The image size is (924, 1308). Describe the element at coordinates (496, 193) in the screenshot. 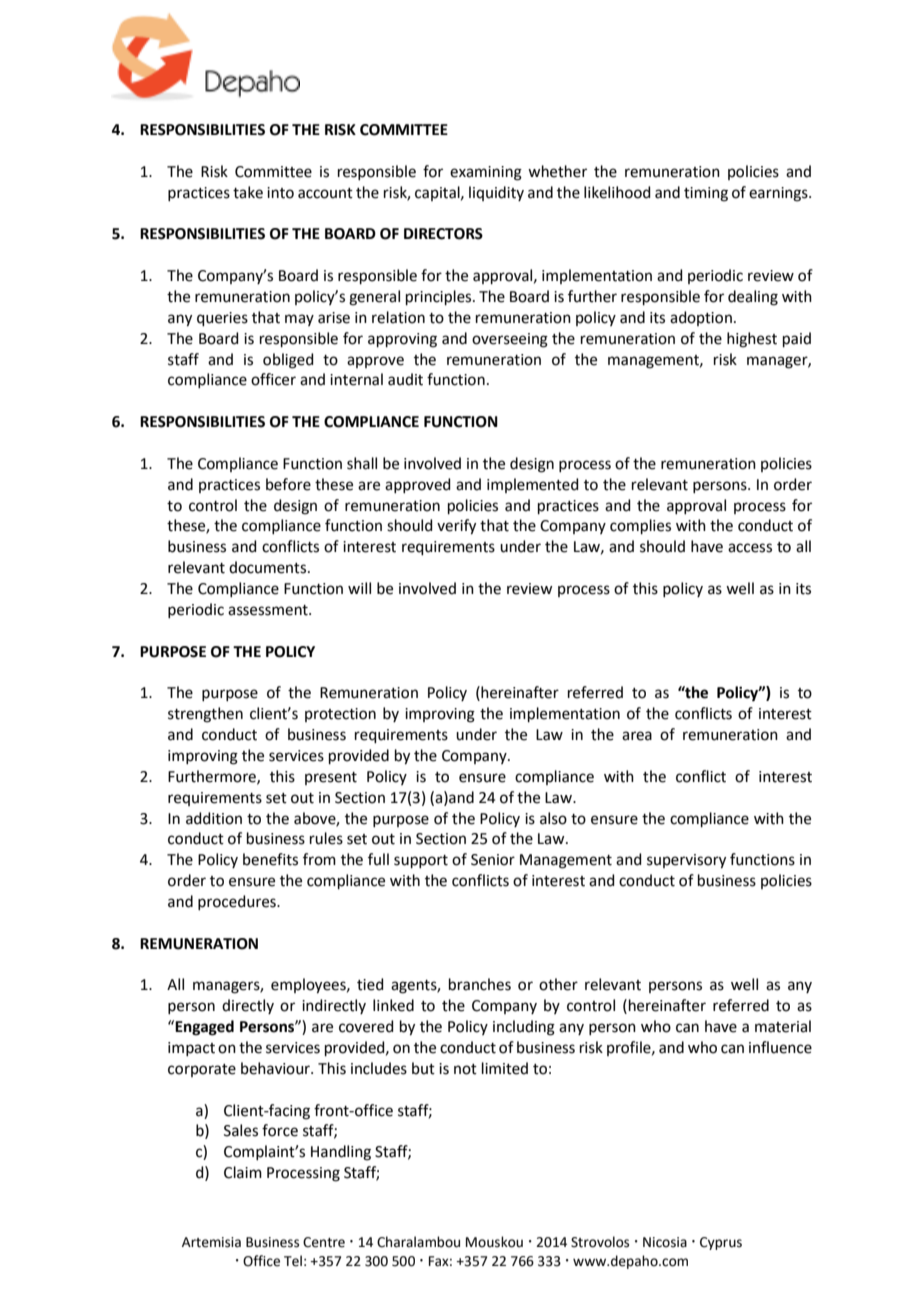

I see `liquidity` at that location.
